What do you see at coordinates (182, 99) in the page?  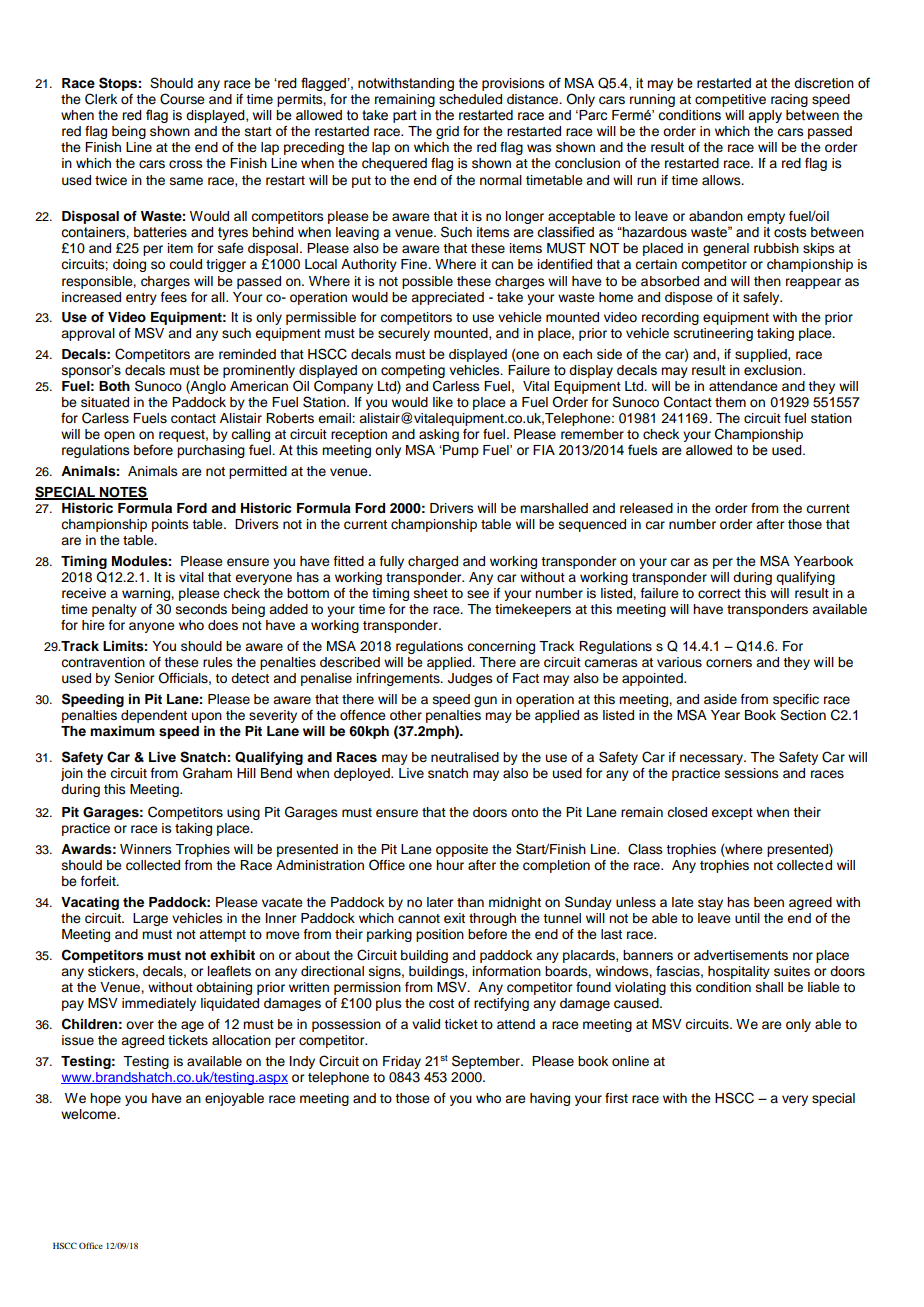 I see `Course` at bounding box center [182, 99].
